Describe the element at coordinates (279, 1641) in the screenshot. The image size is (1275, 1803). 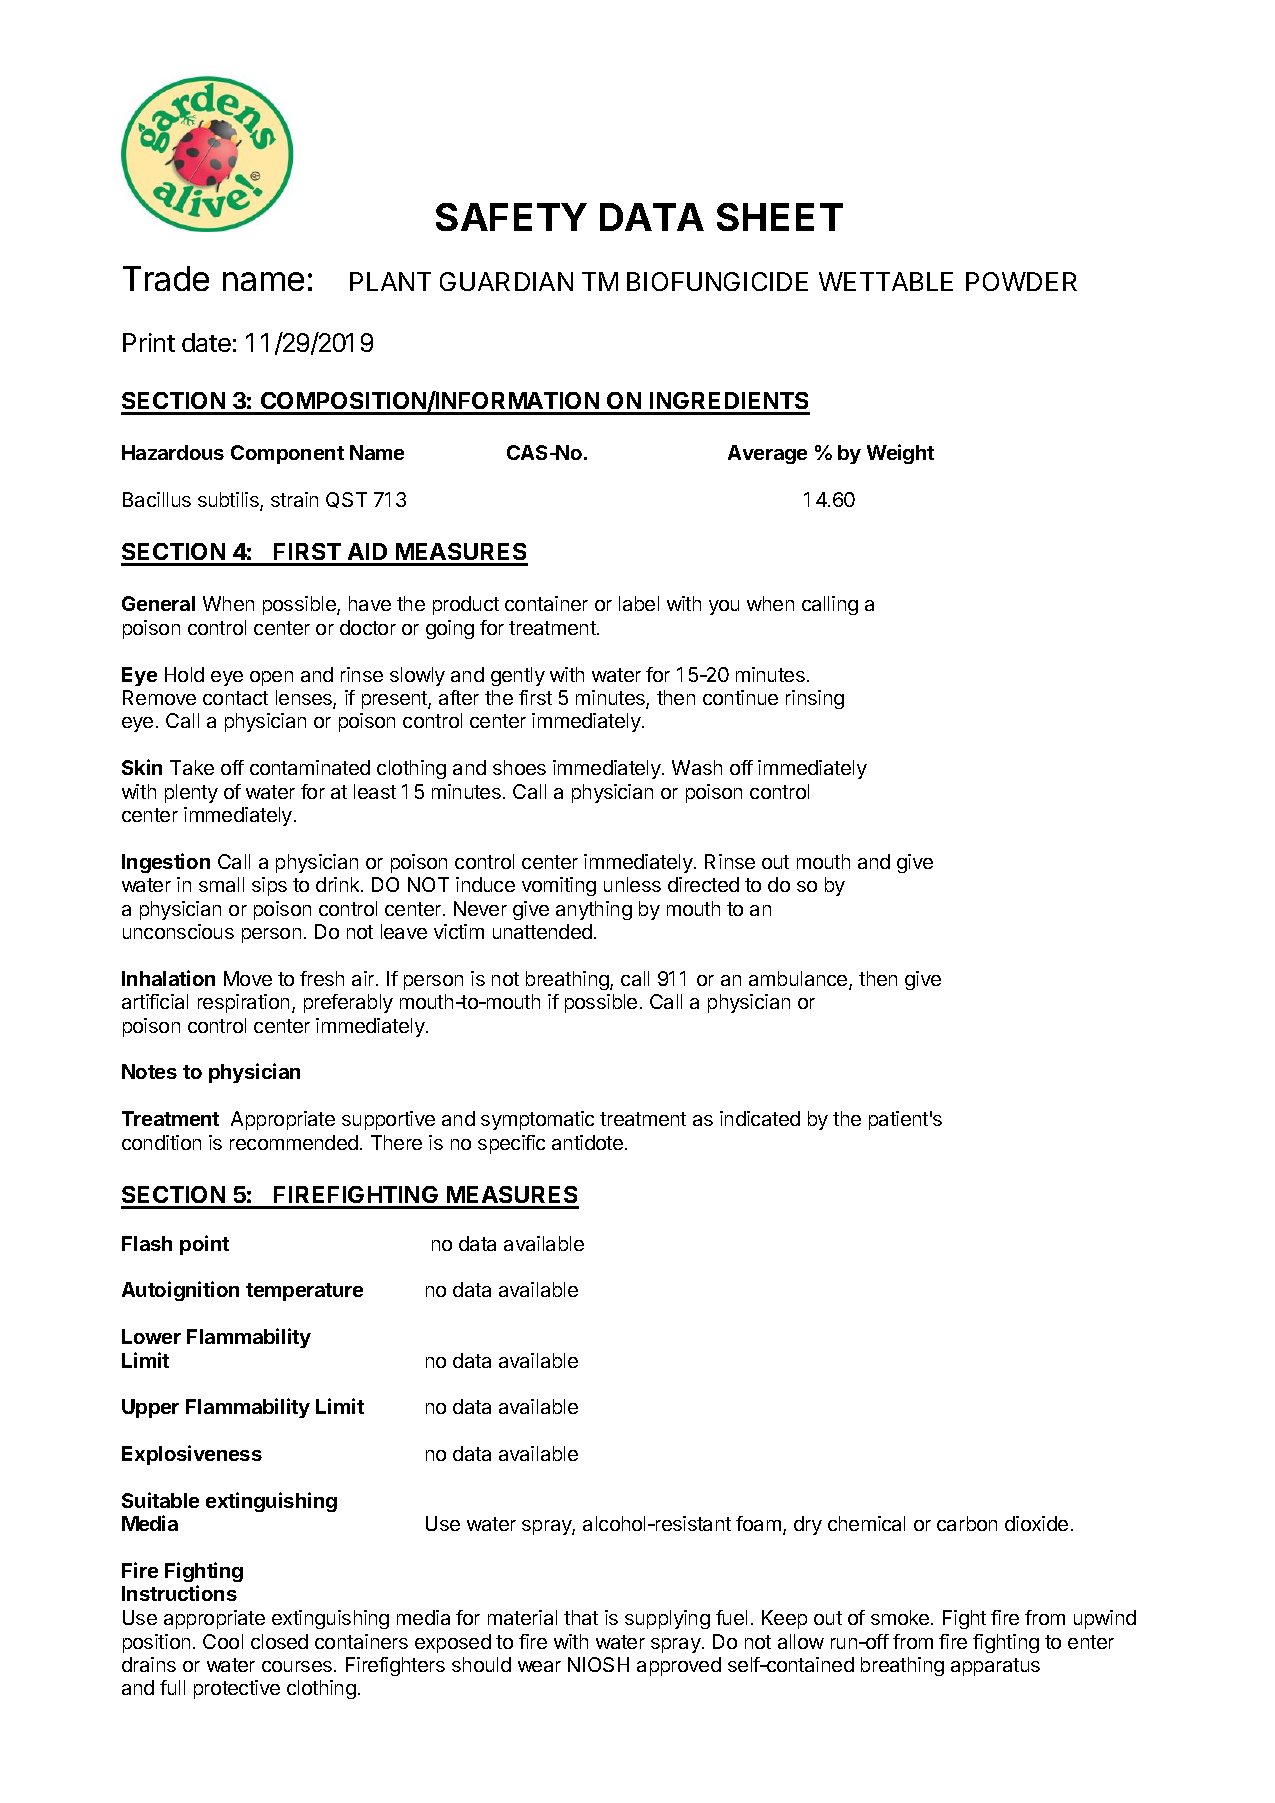
I see `closed` at that location.
